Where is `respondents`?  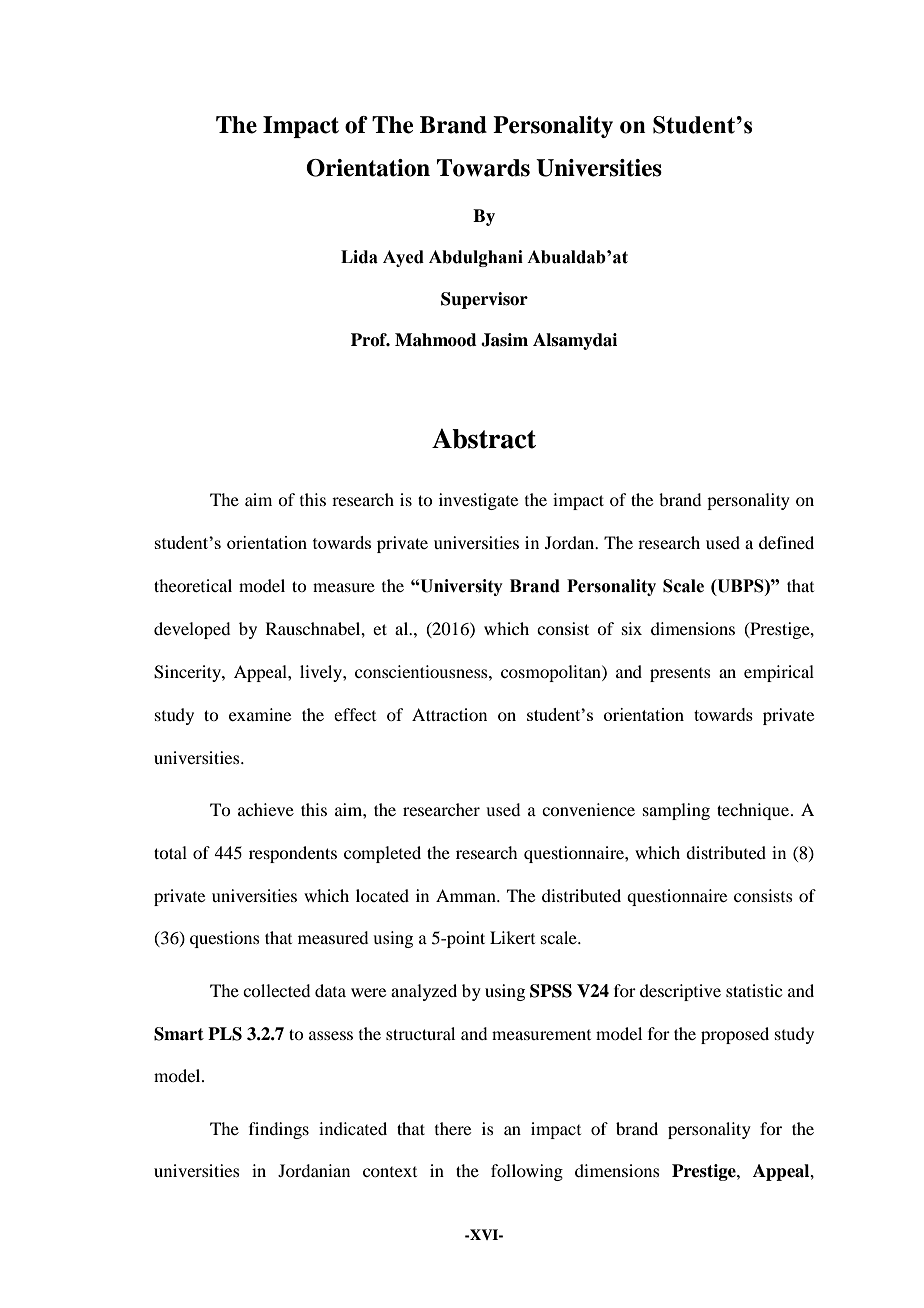 respondents is located at coordinates (293, 854).
